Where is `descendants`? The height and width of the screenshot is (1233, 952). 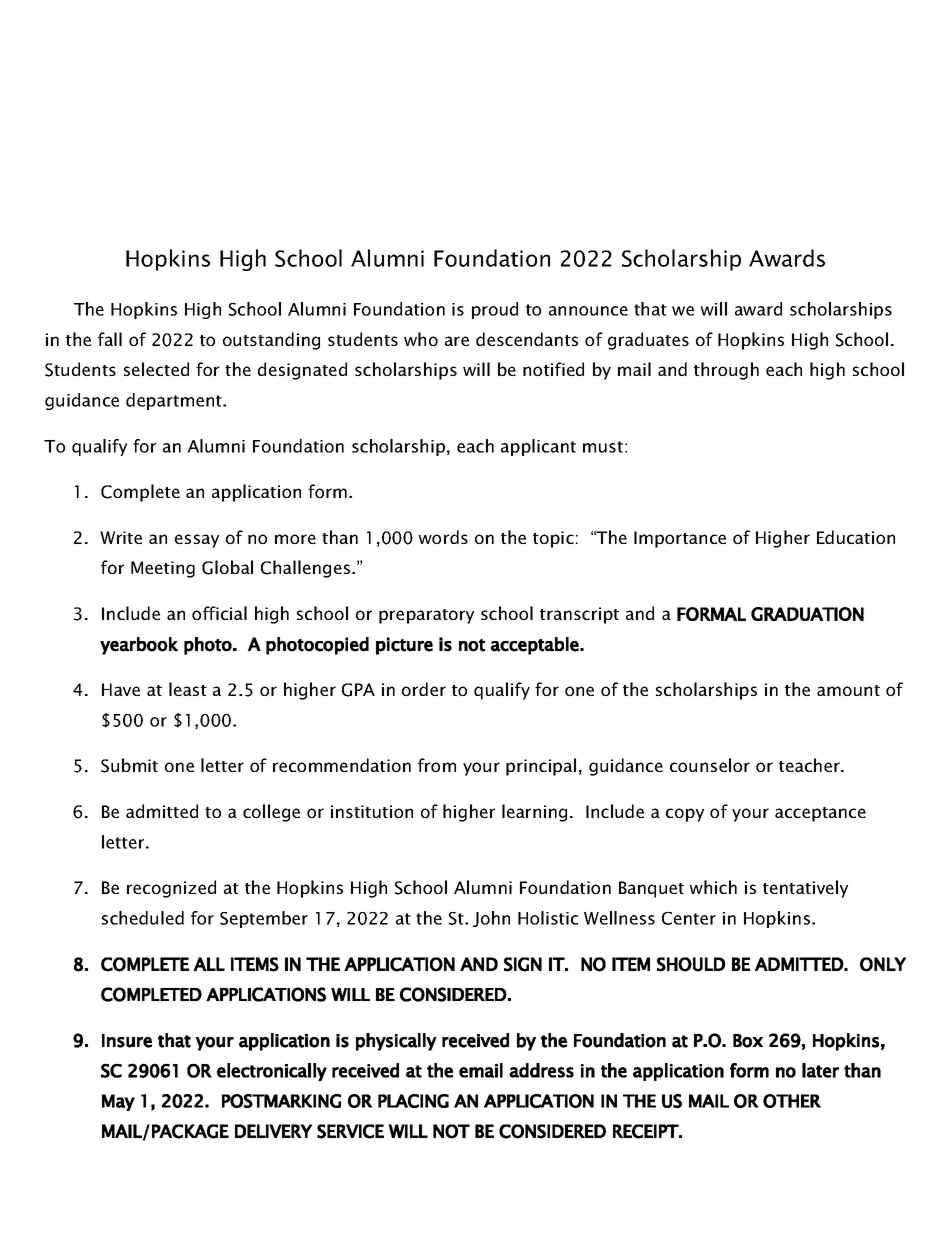 descendants is located at coordinates (527, 339).
